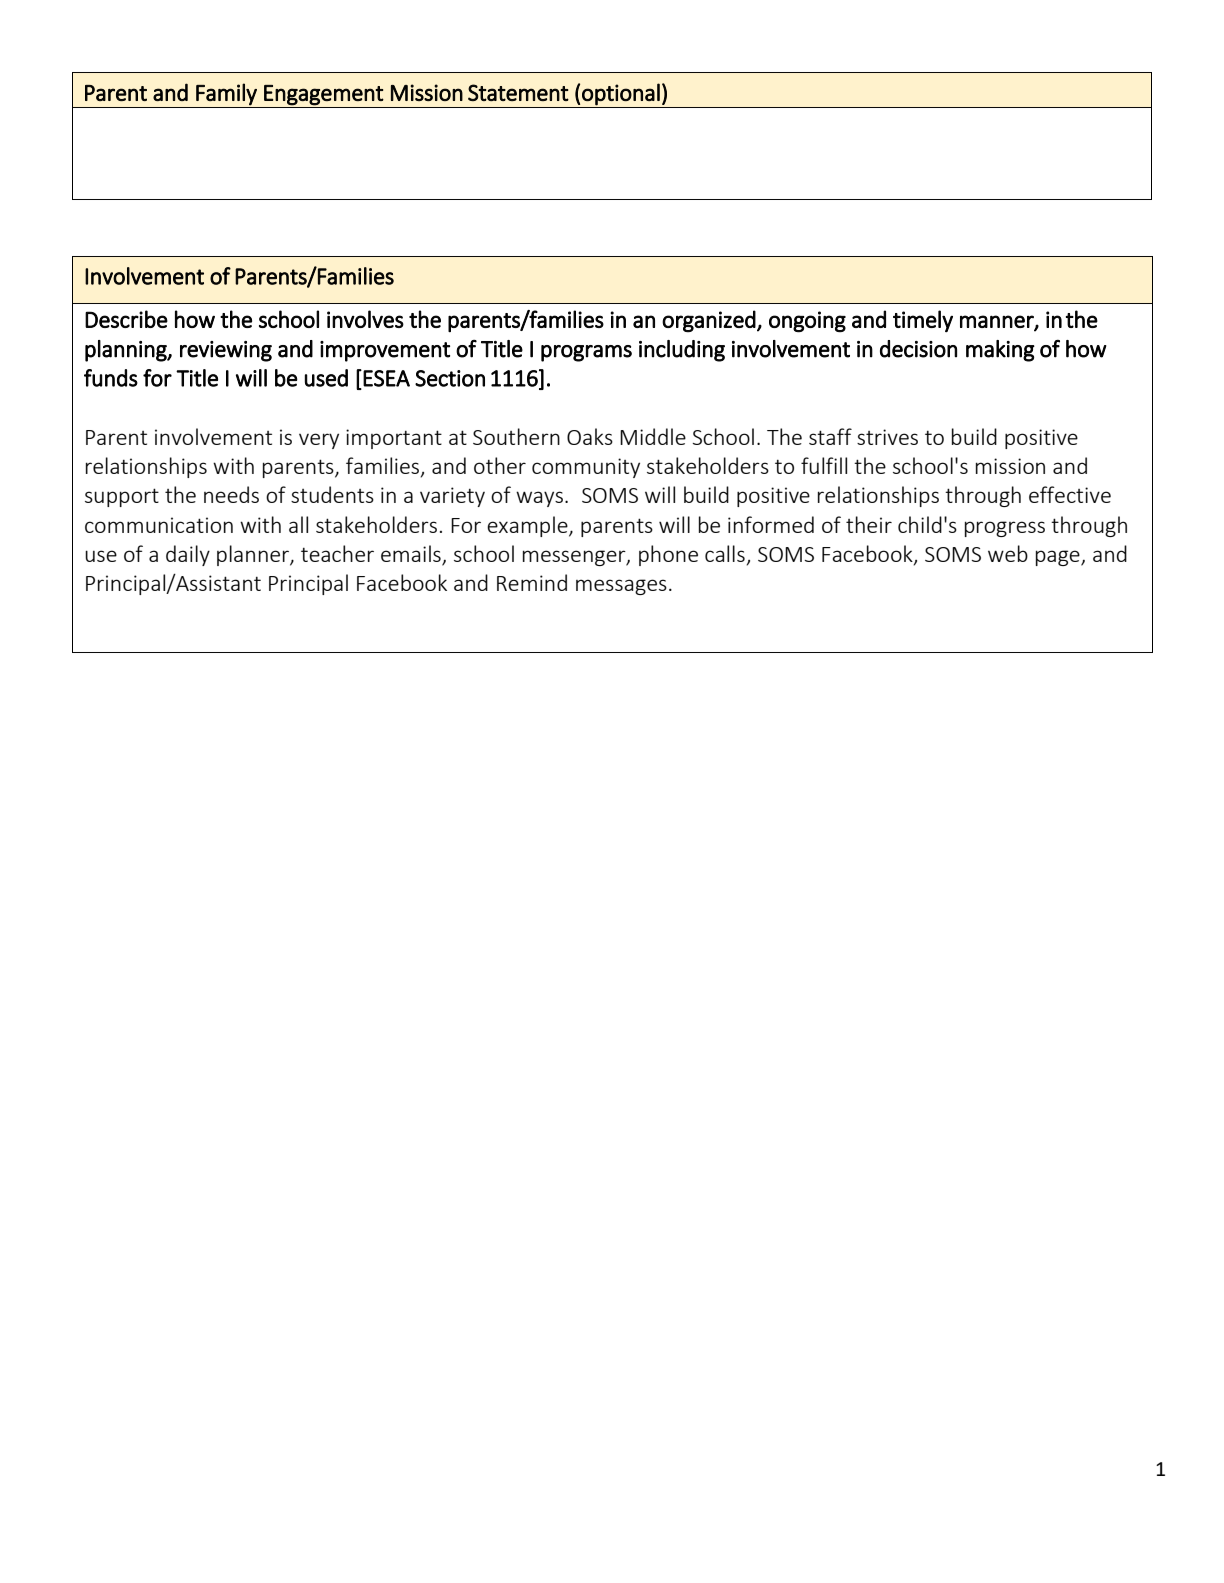 The height and width of the document is (1583, 1224). What do you see at coordinates (887, 437) in the document?
I see `strives` at bounding box center [887, 437].
